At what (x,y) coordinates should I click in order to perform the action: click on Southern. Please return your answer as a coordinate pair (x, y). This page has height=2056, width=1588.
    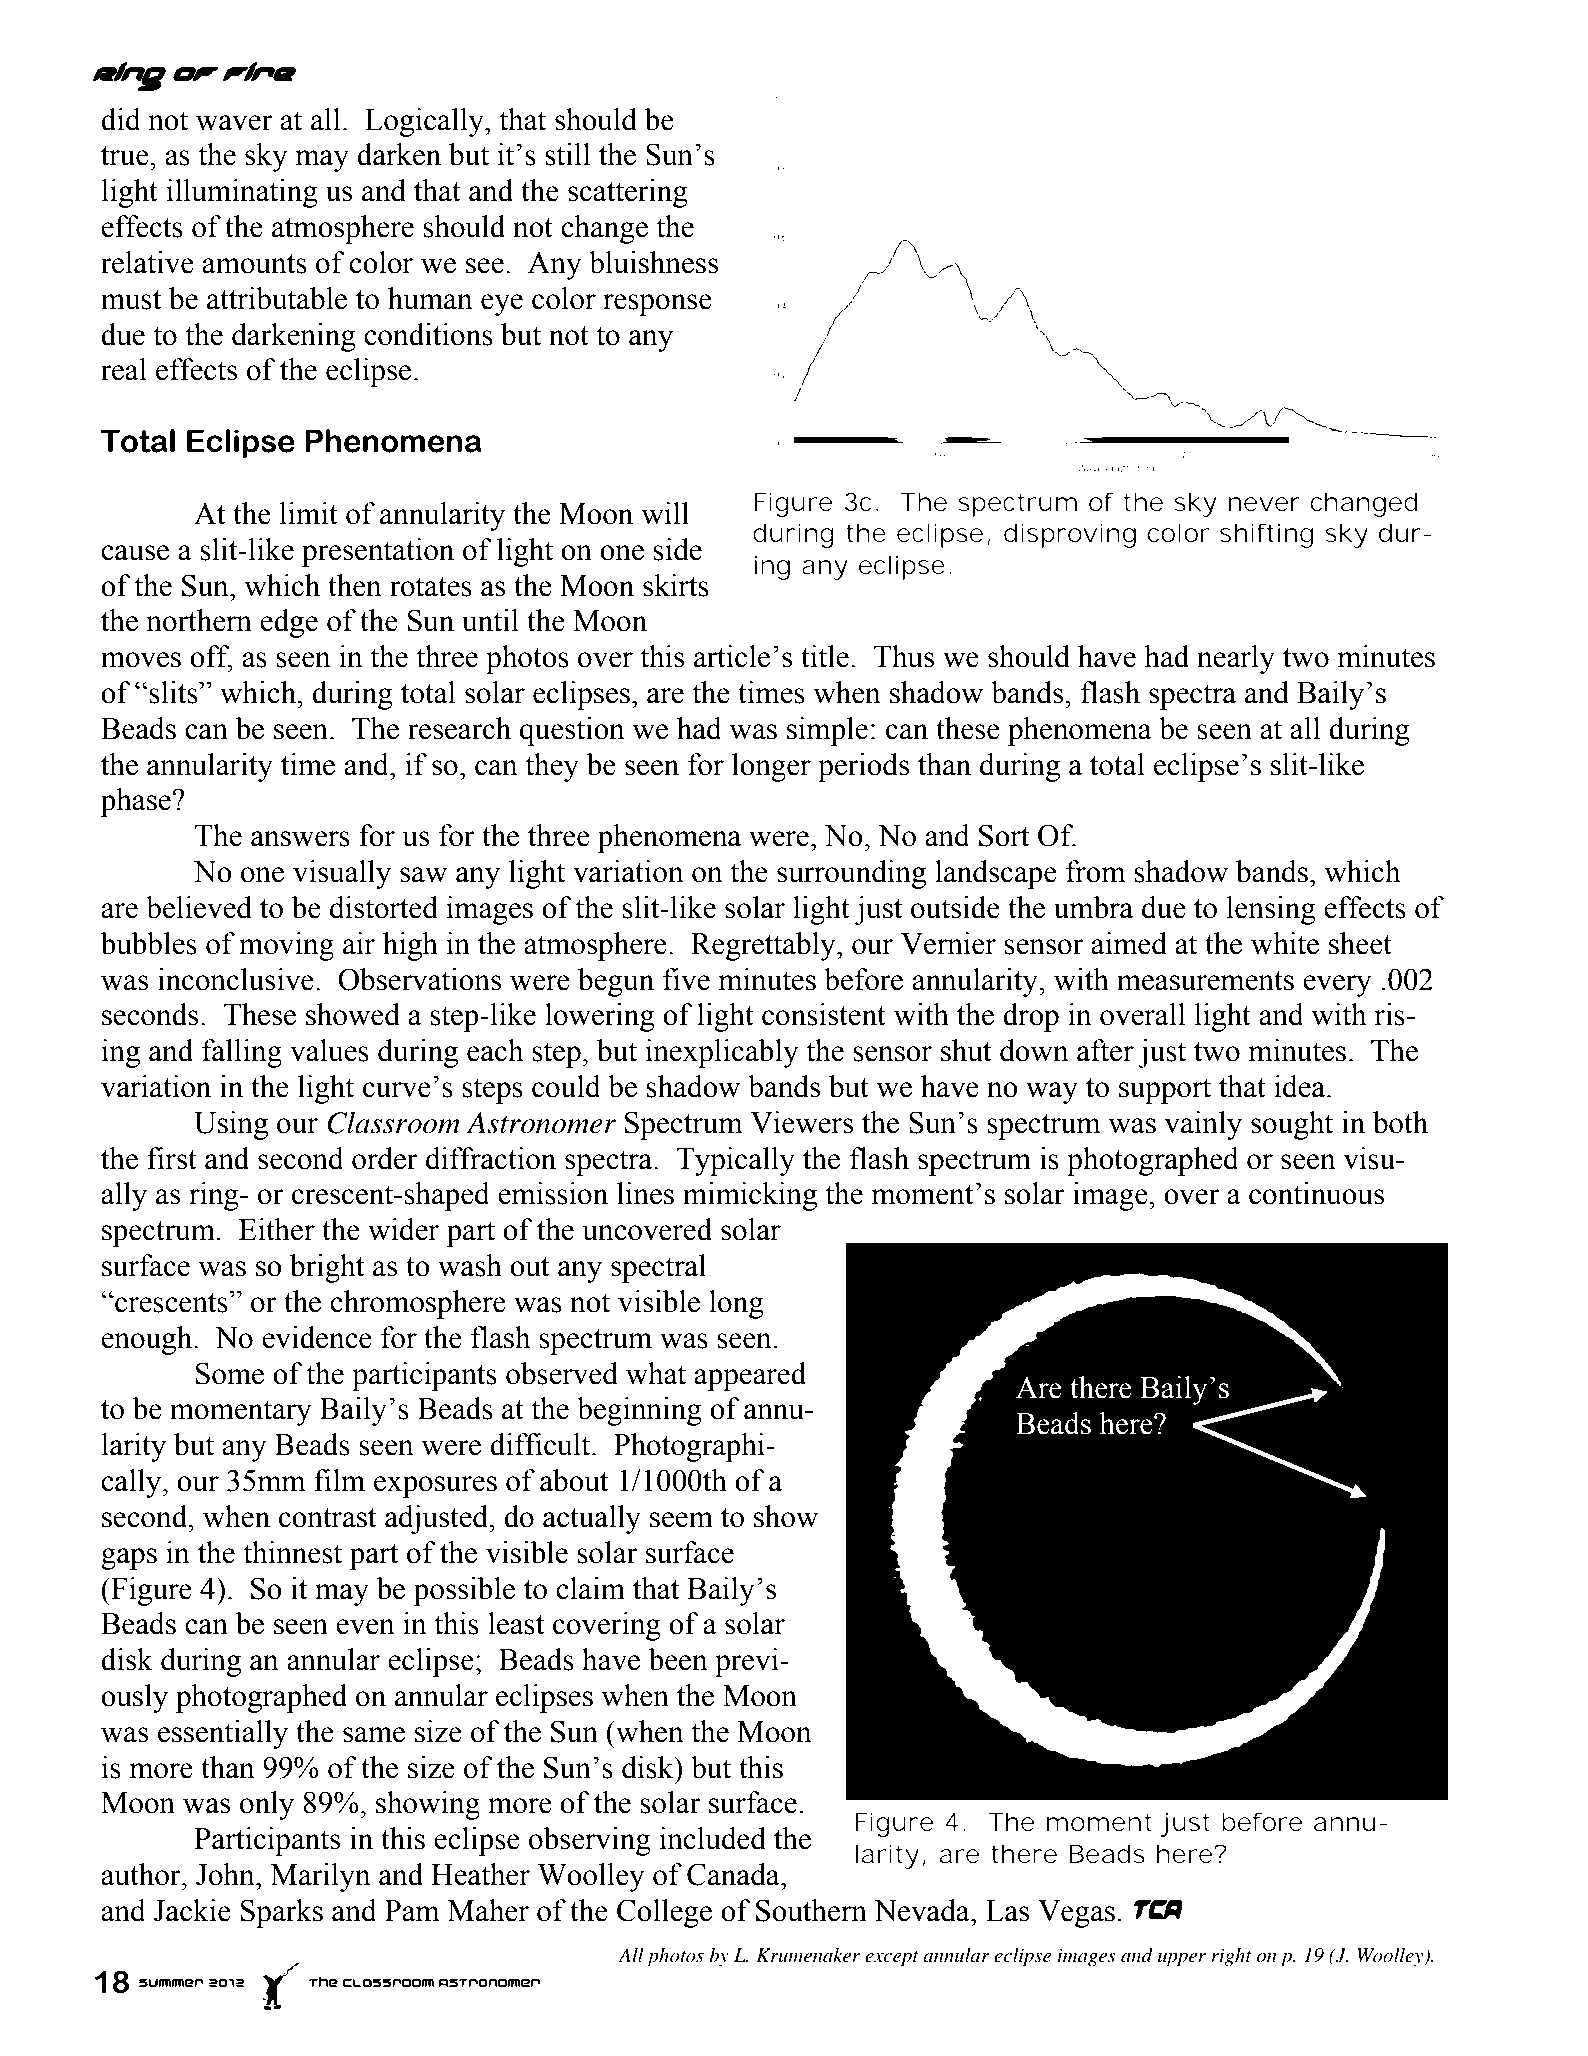
    Looking at the image, I should click on (811, 1910).
